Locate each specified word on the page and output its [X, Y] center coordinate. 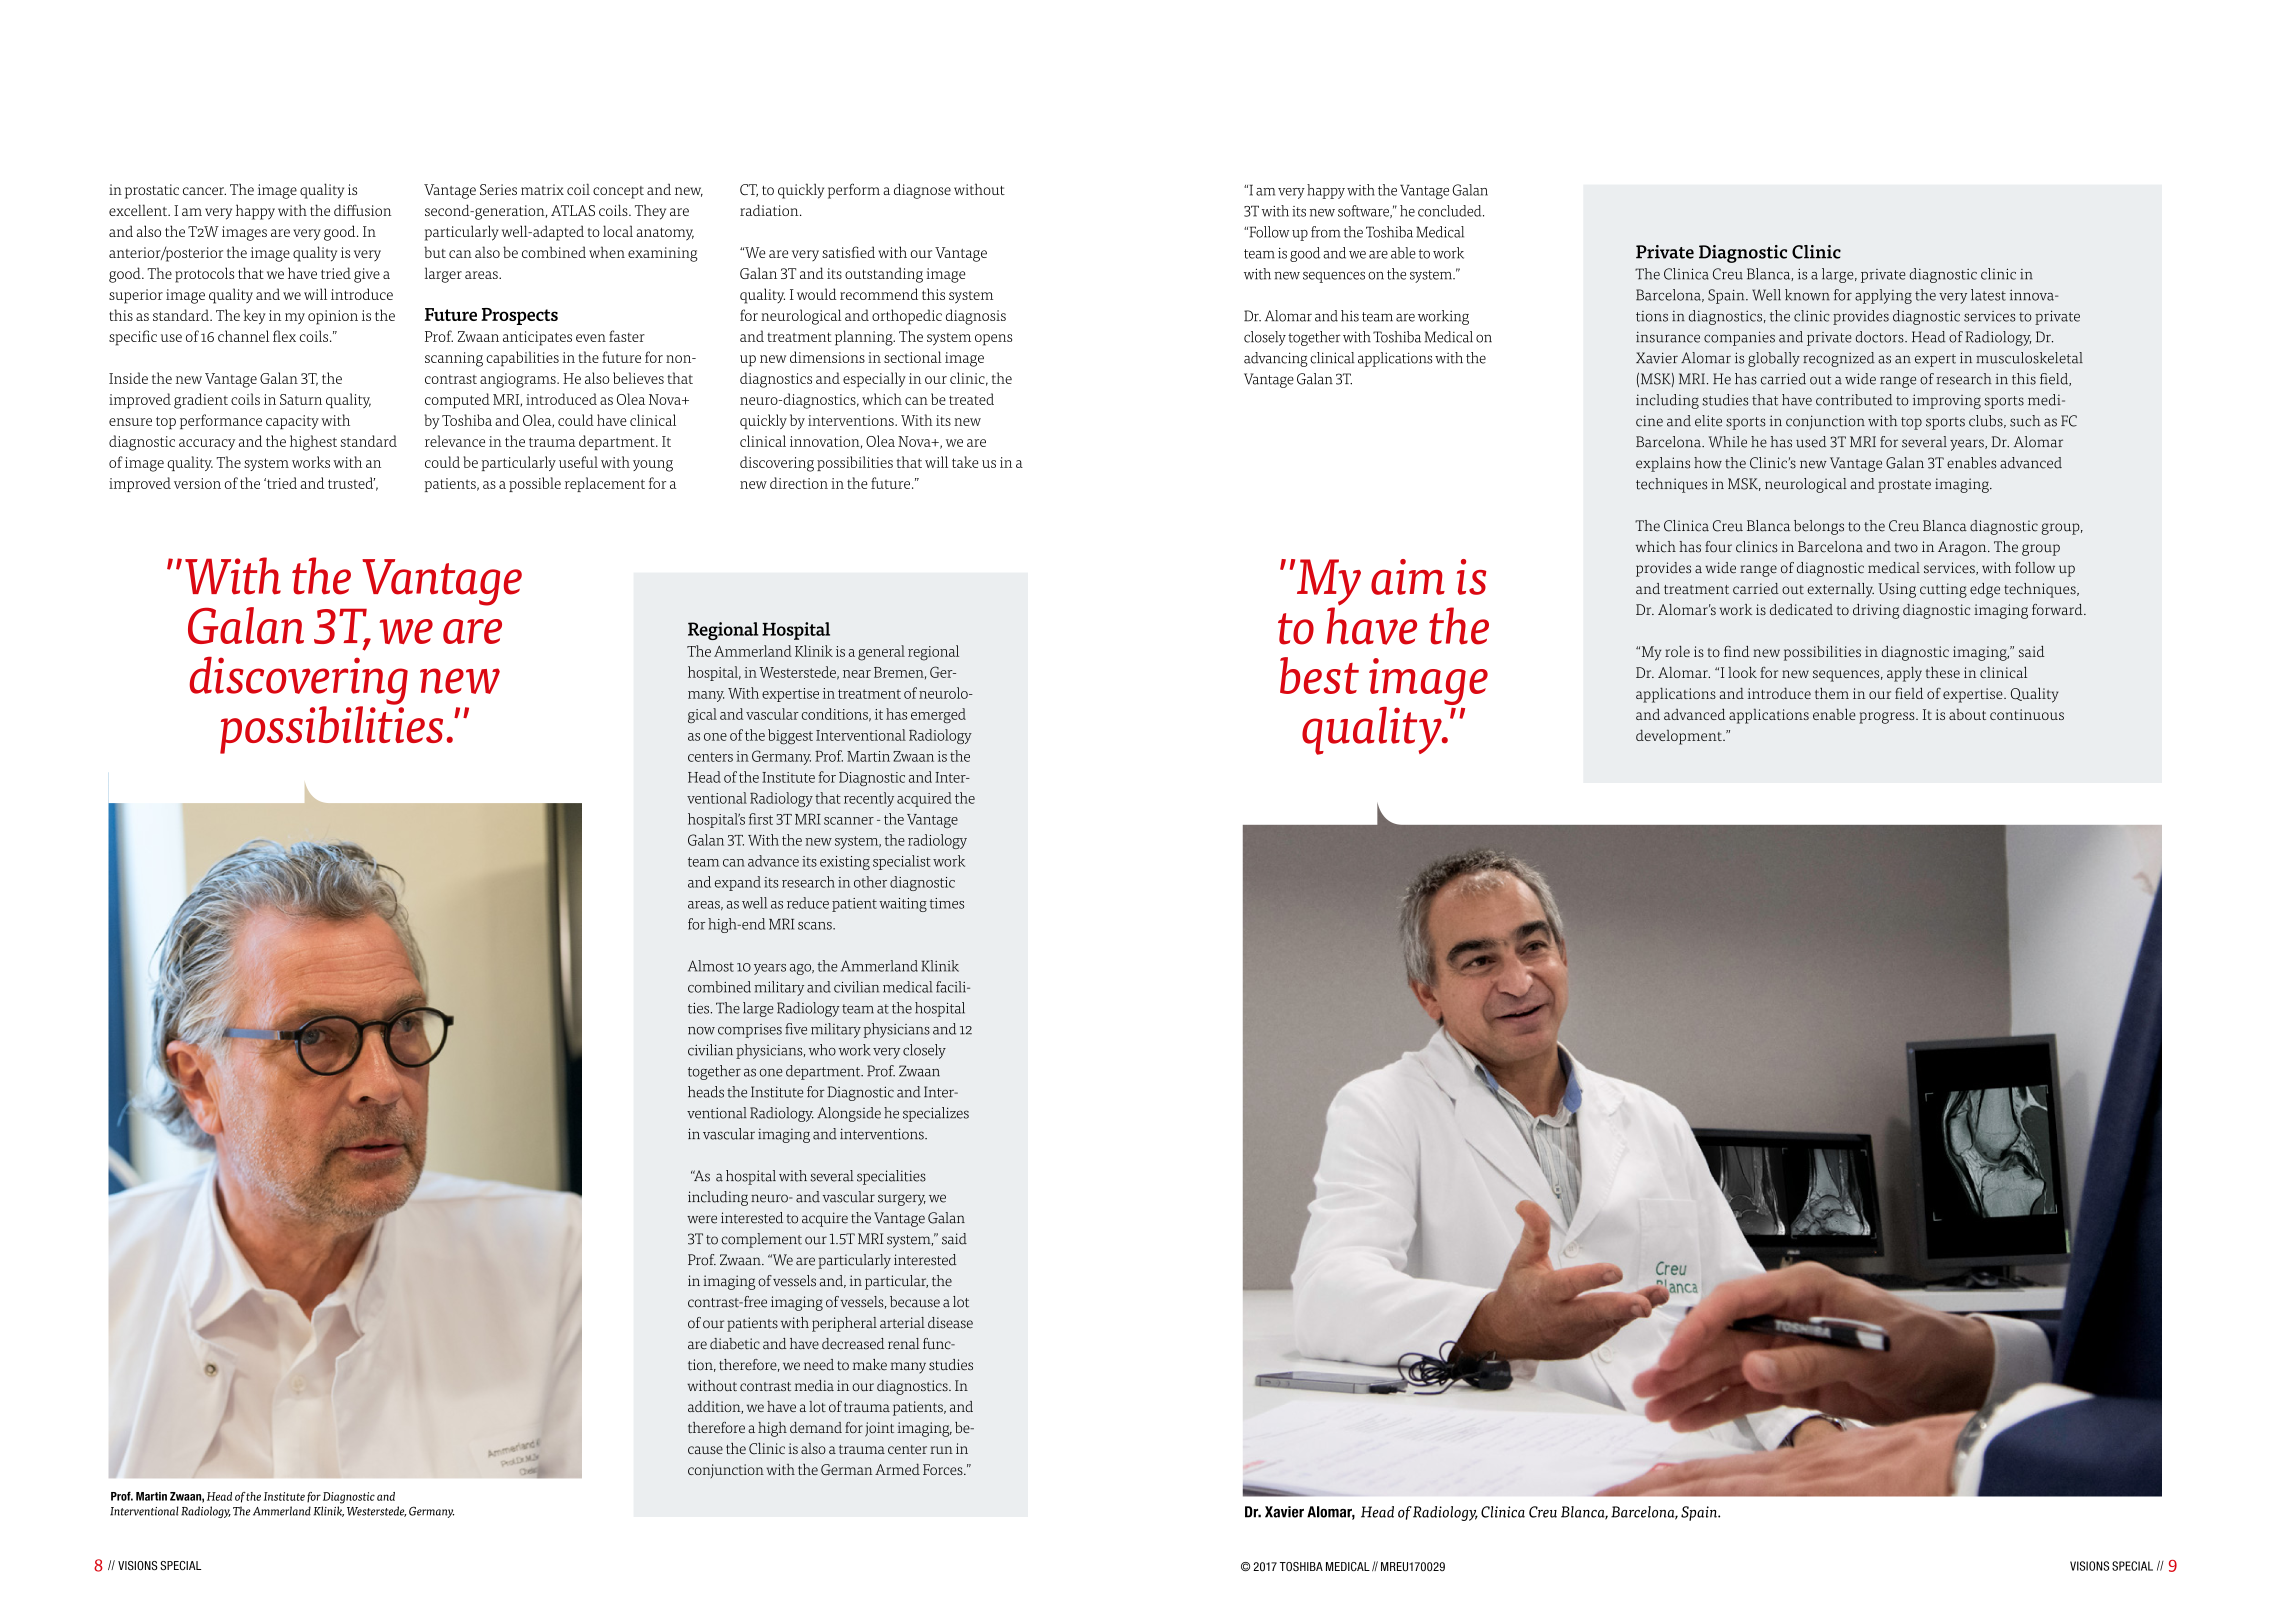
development [1680, 737]
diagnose [922, 191]
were [702, 1219]
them [1832, 693]
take [965, 462]
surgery [902, 1200]
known [1807, 295]
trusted [351, 483]
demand [816, 1427]
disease [950, 1323]
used [1811, 442]
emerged [938, 716]
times [947, 903]
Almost [711, 966]
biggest [790, 737]
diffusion [362, 210]
